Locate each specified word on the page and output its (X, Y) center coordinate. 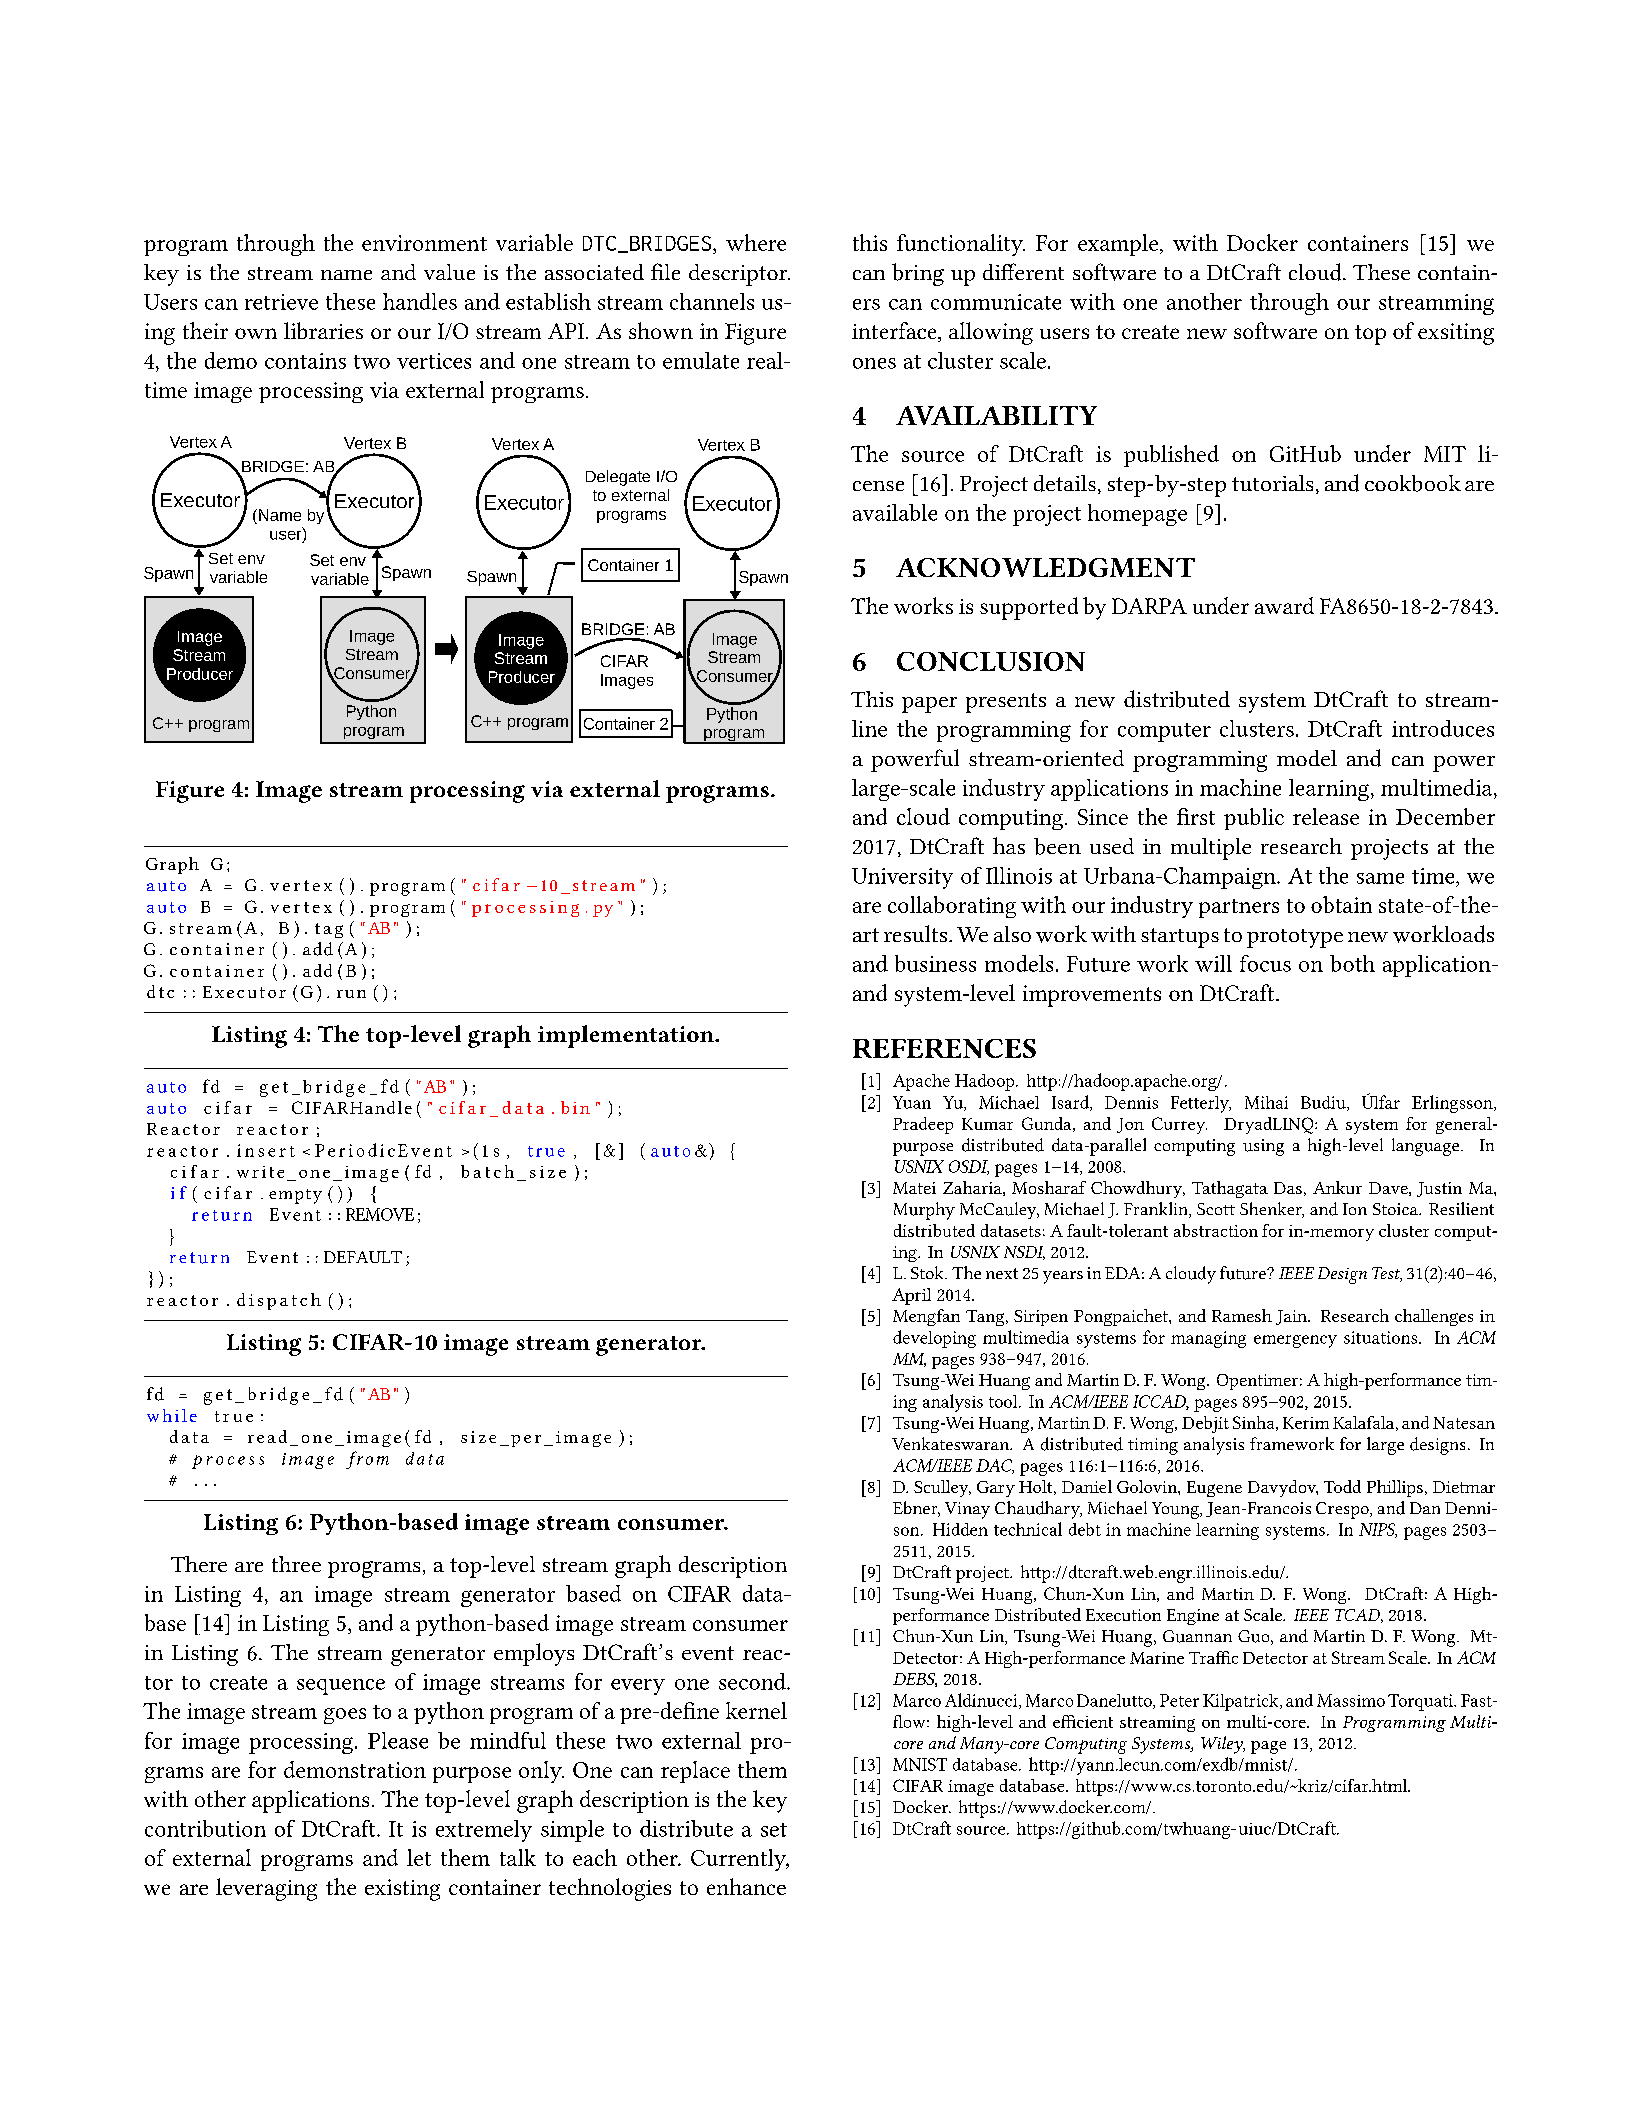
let (419, 1857)
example (1118, 245)
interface (895, 332)
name (346, 275)
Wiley (1223, 1745)
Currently (740, 1860)
